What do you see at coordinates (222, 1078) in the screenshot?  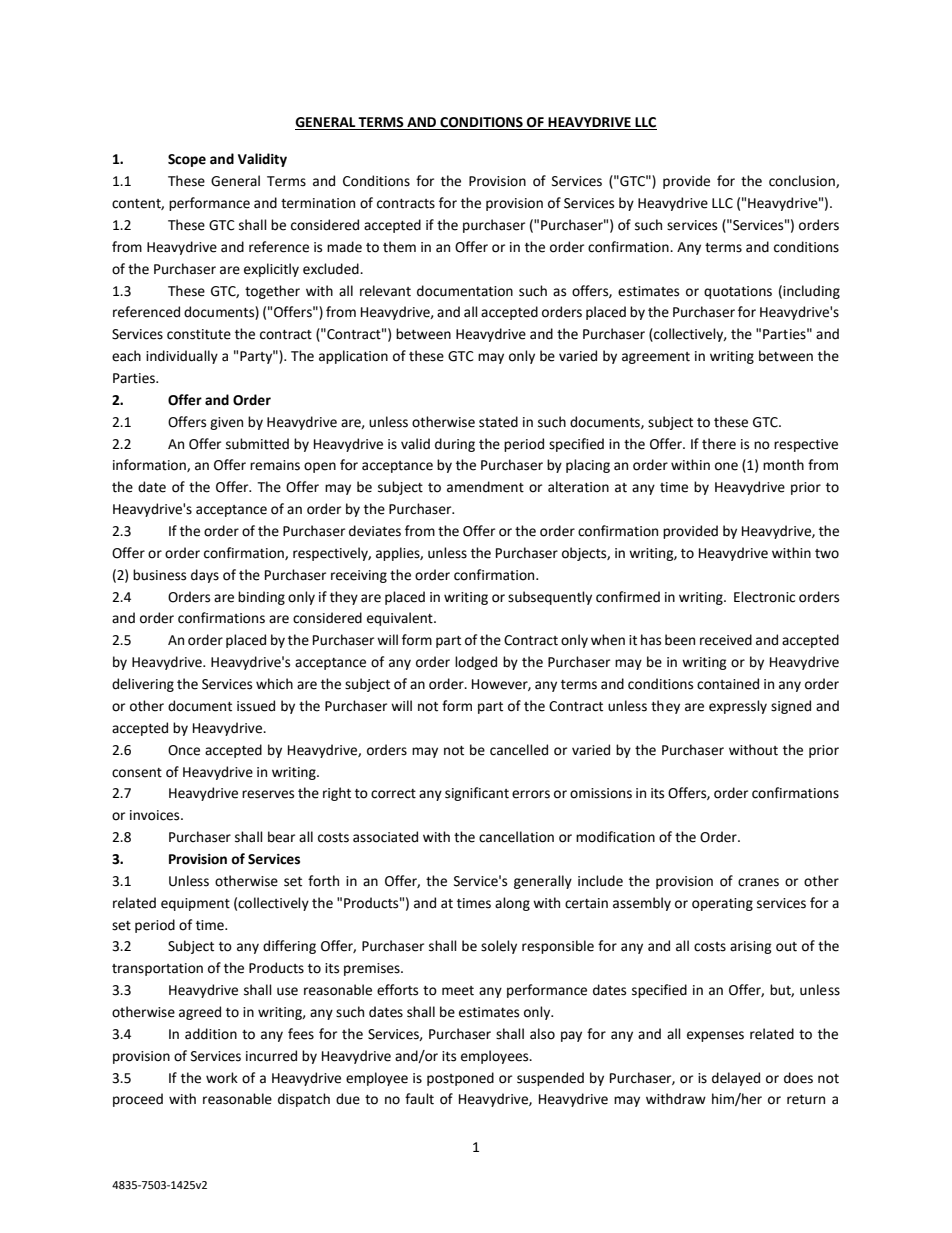 I see `work` at bounding box center [222, 1078].
